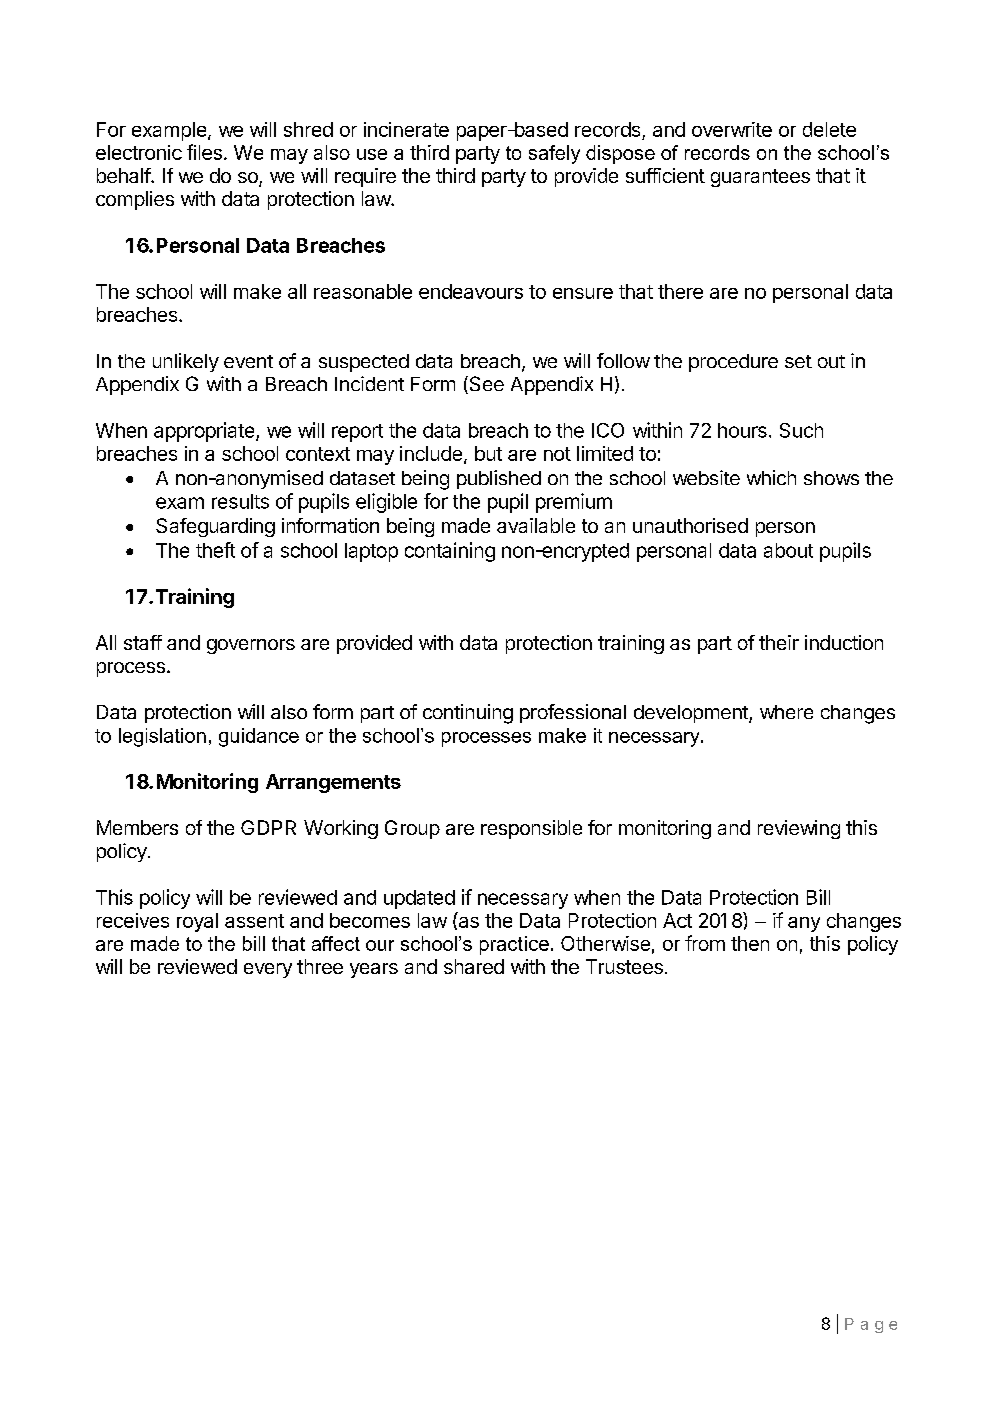 The width and height of the screenshot is (998, 1412). Describe the element at coordinates (450, 552) in the screenshot. I see `containing` at that location.
